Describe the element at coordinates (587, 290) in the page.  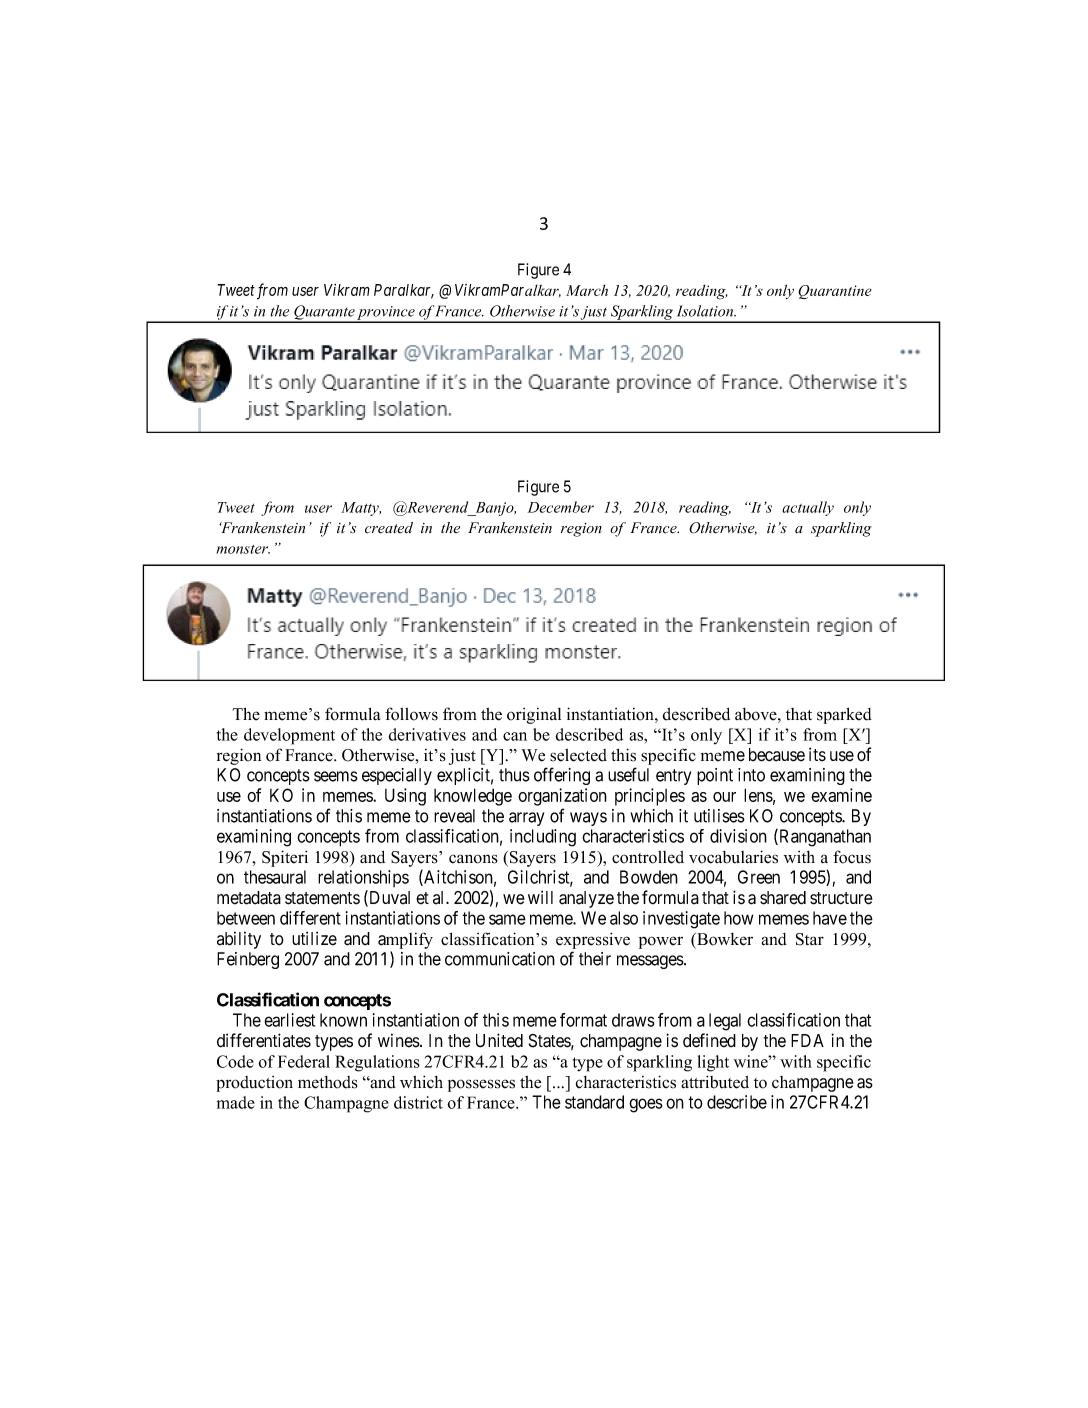
I see `March` at that location.
